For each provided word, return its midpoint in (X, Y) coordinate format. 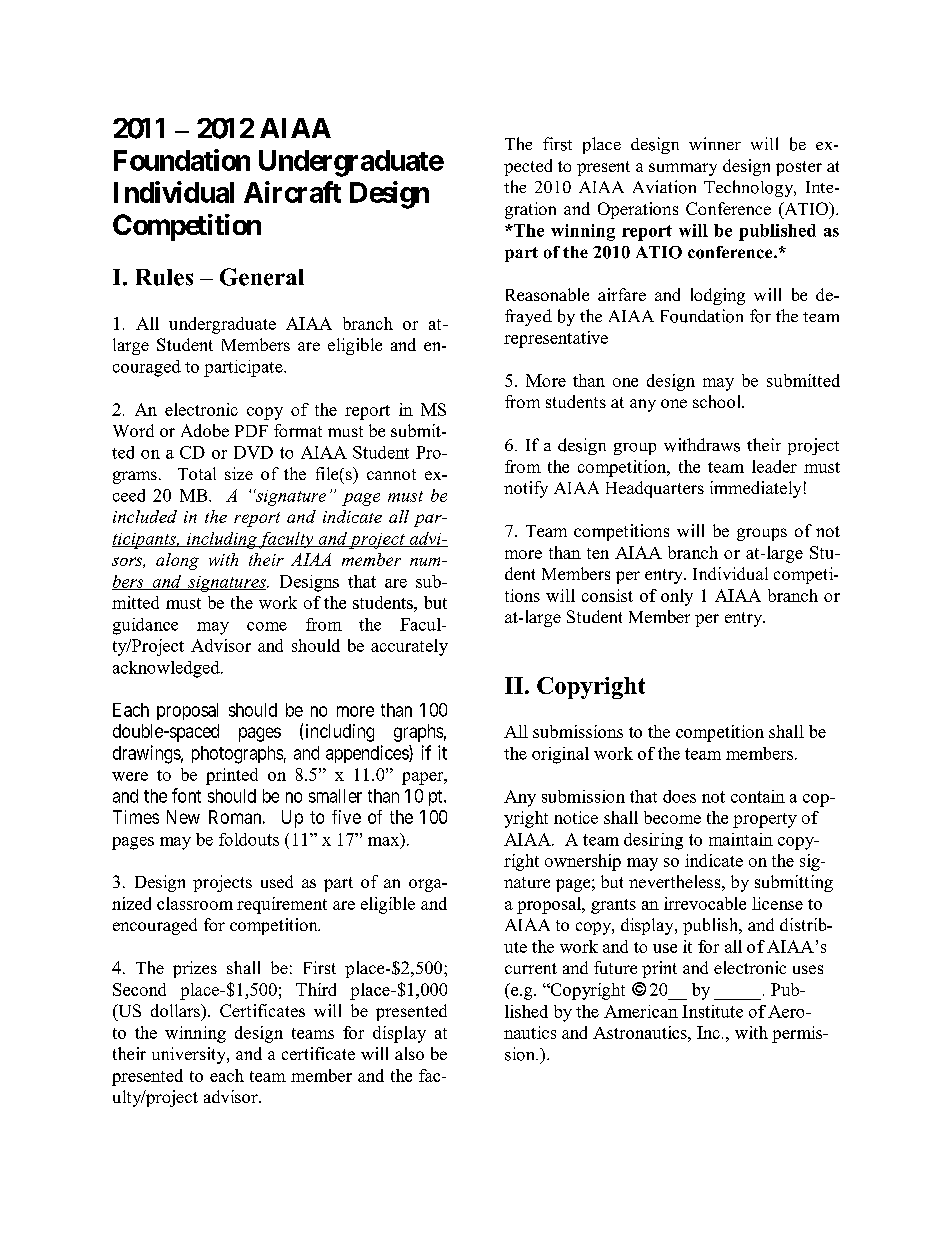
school (718, 401)
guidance (145, 626)
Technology (750, 188)
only (677, 597)
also (409, 1053)
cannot (391, 474)
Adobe (205, 430)
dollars (176, 1010)
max (385, 841)
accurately (409, 647)
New (183, 817)
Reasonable (547, 294)
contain (758, 796)
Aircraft (292, 192)
